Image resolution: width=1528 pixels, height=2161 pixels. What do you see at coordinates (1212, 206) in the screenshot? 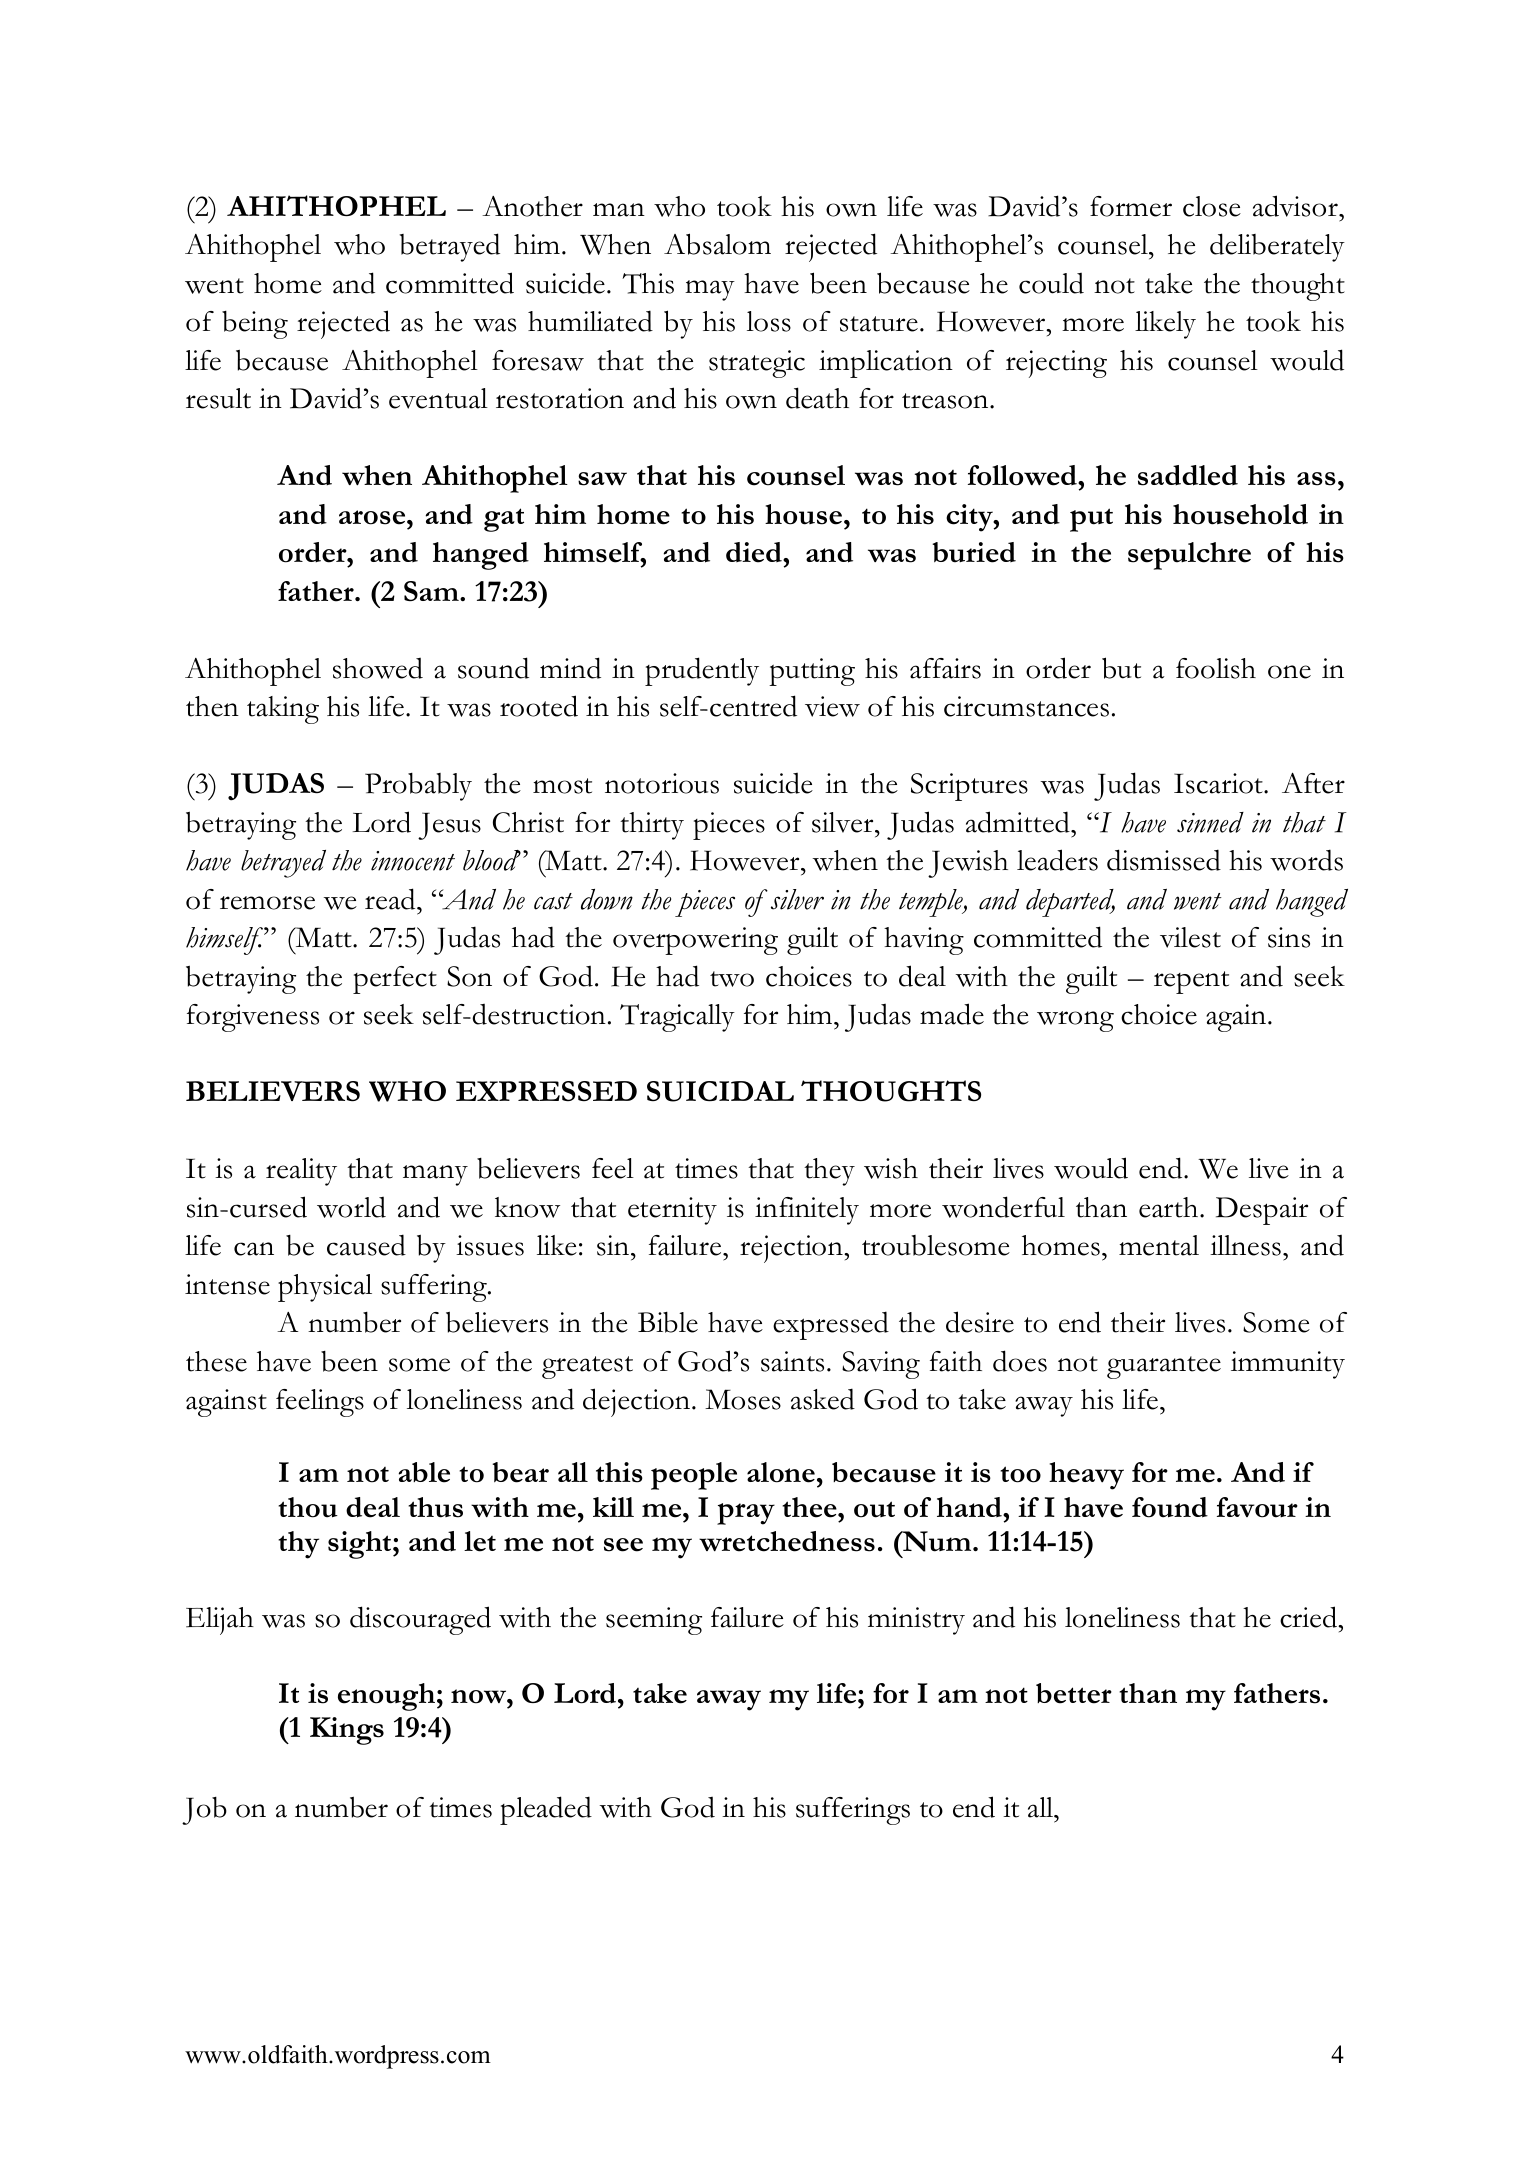
I see `close` at bounding box center [1212, 206].
